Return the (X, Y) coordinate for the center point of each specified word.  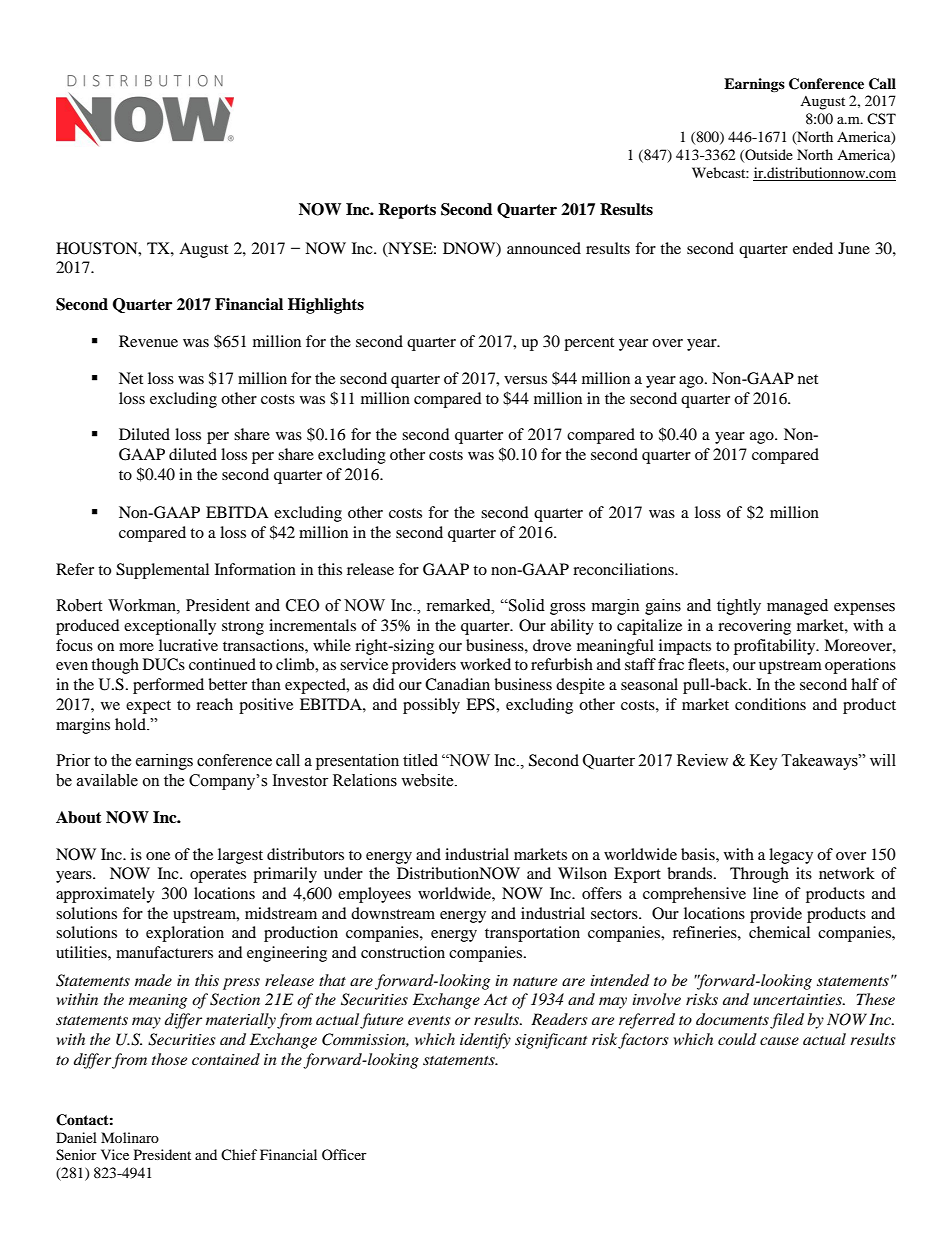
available (107, 780)
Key (764, 762)
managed (797, 607)
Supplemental (162, 571)
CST (881, 118)
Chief (239, 1154)
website (428, 780)
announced (544, 248)
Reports (407, 211)
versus (525, 380)
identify (485, 1041)
